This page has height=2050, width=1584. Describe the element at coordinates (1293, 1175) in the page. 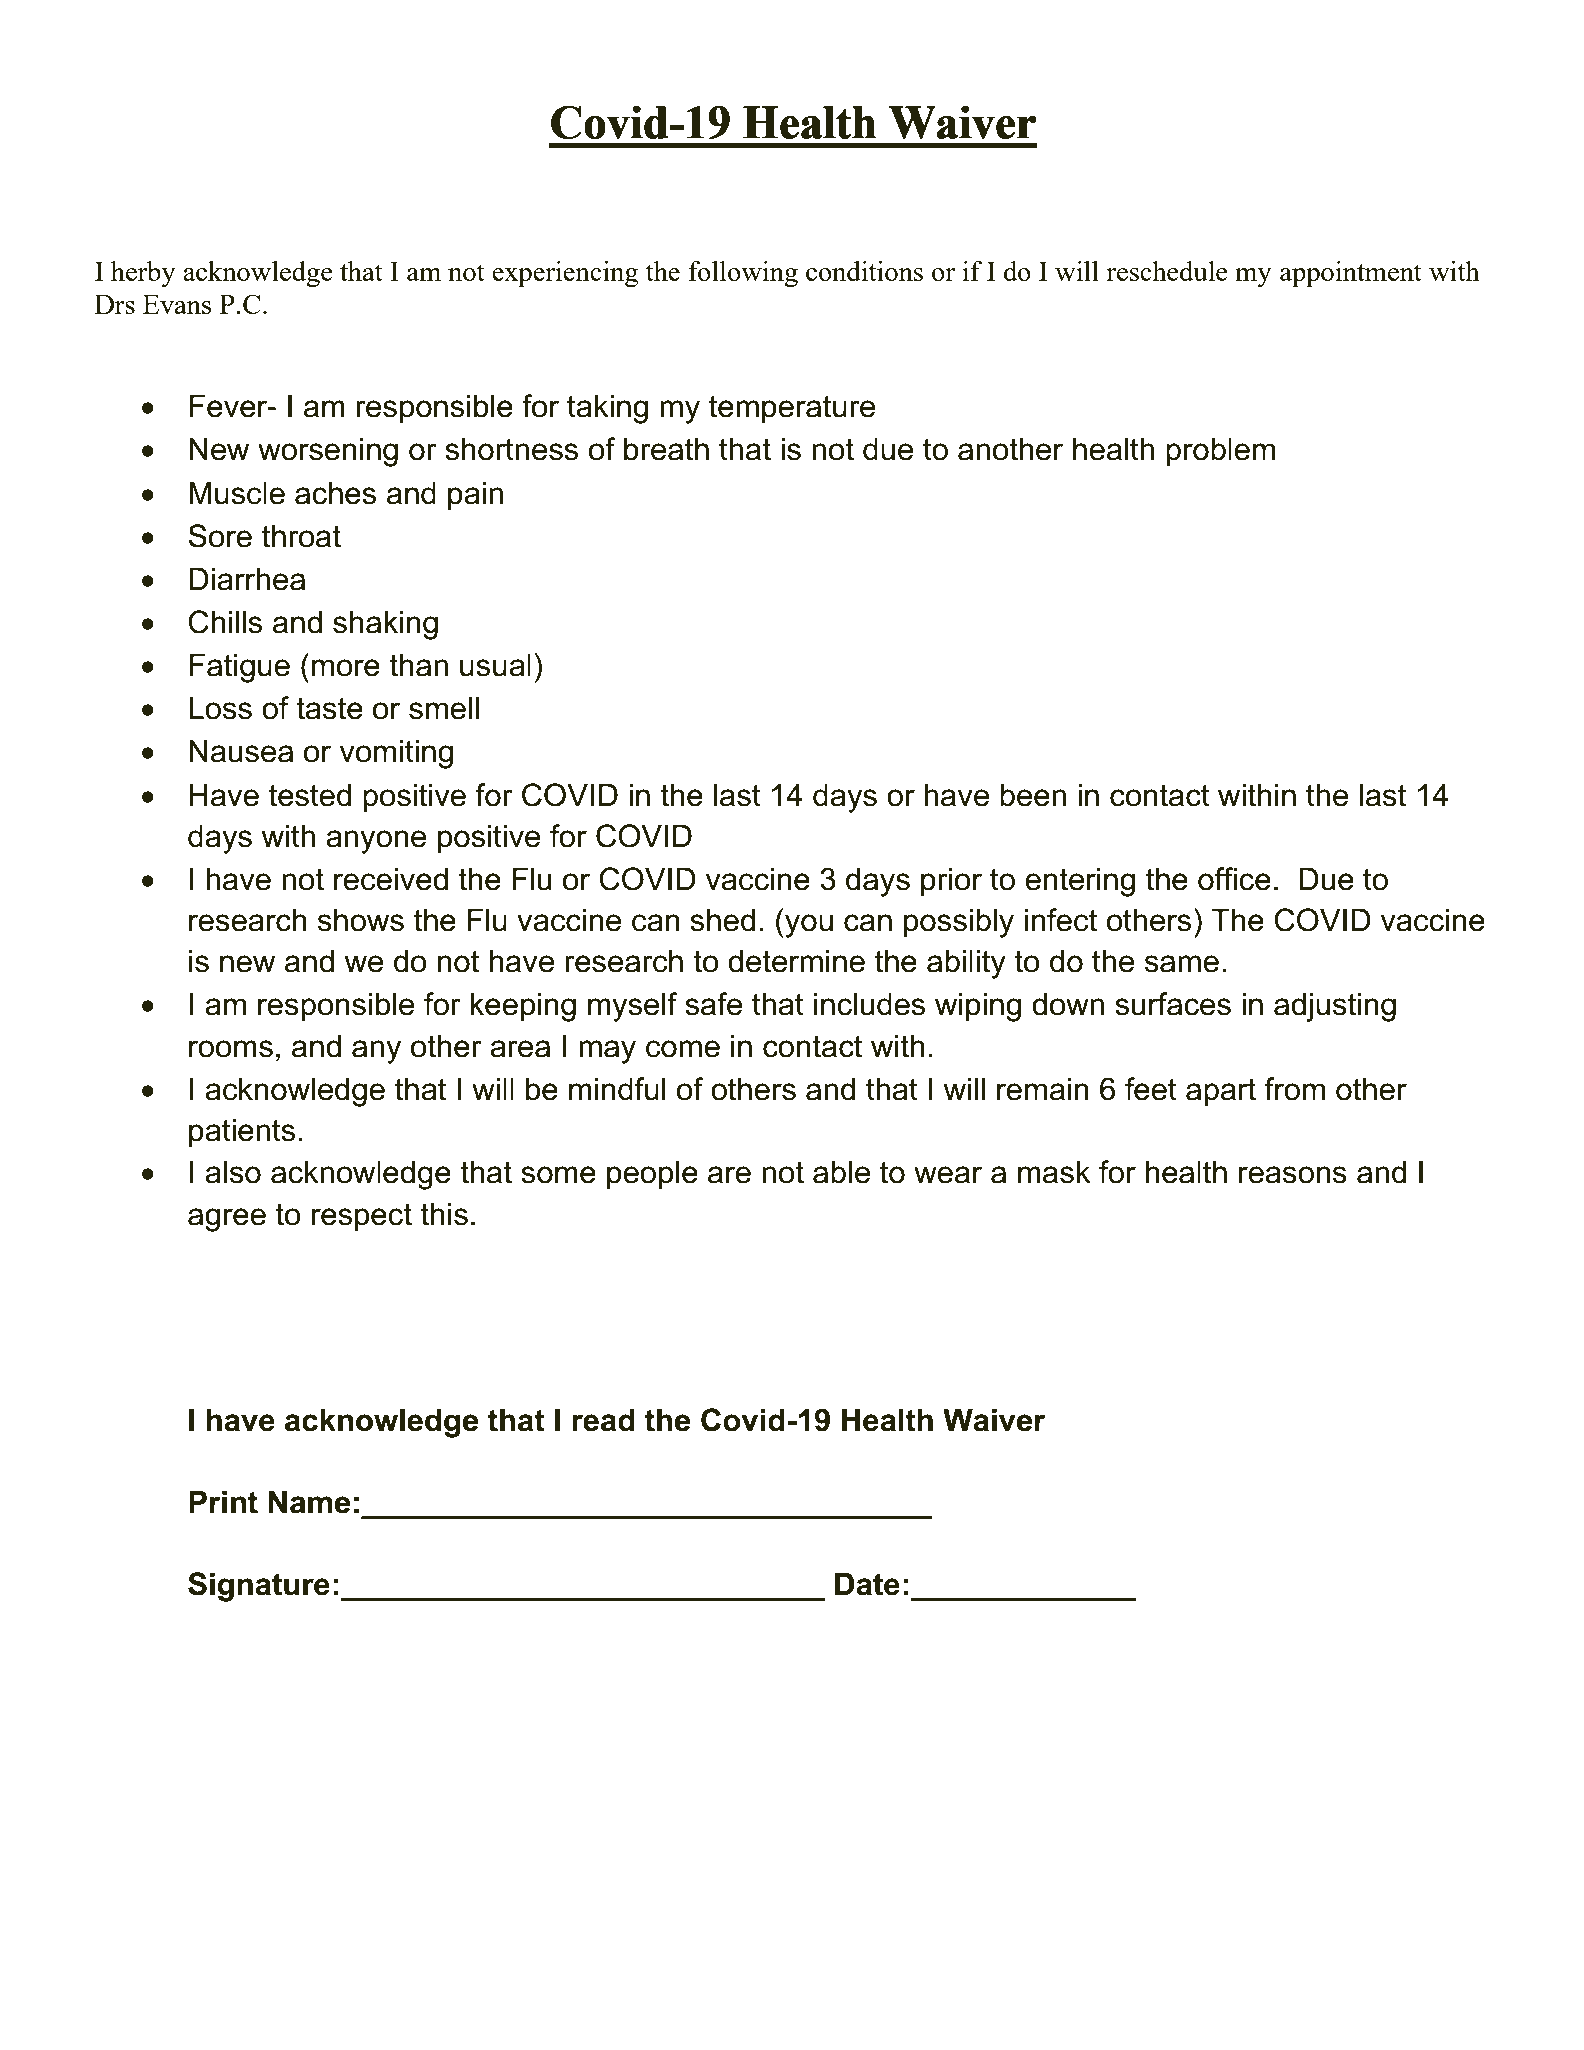

I see `reasons` at that location.
